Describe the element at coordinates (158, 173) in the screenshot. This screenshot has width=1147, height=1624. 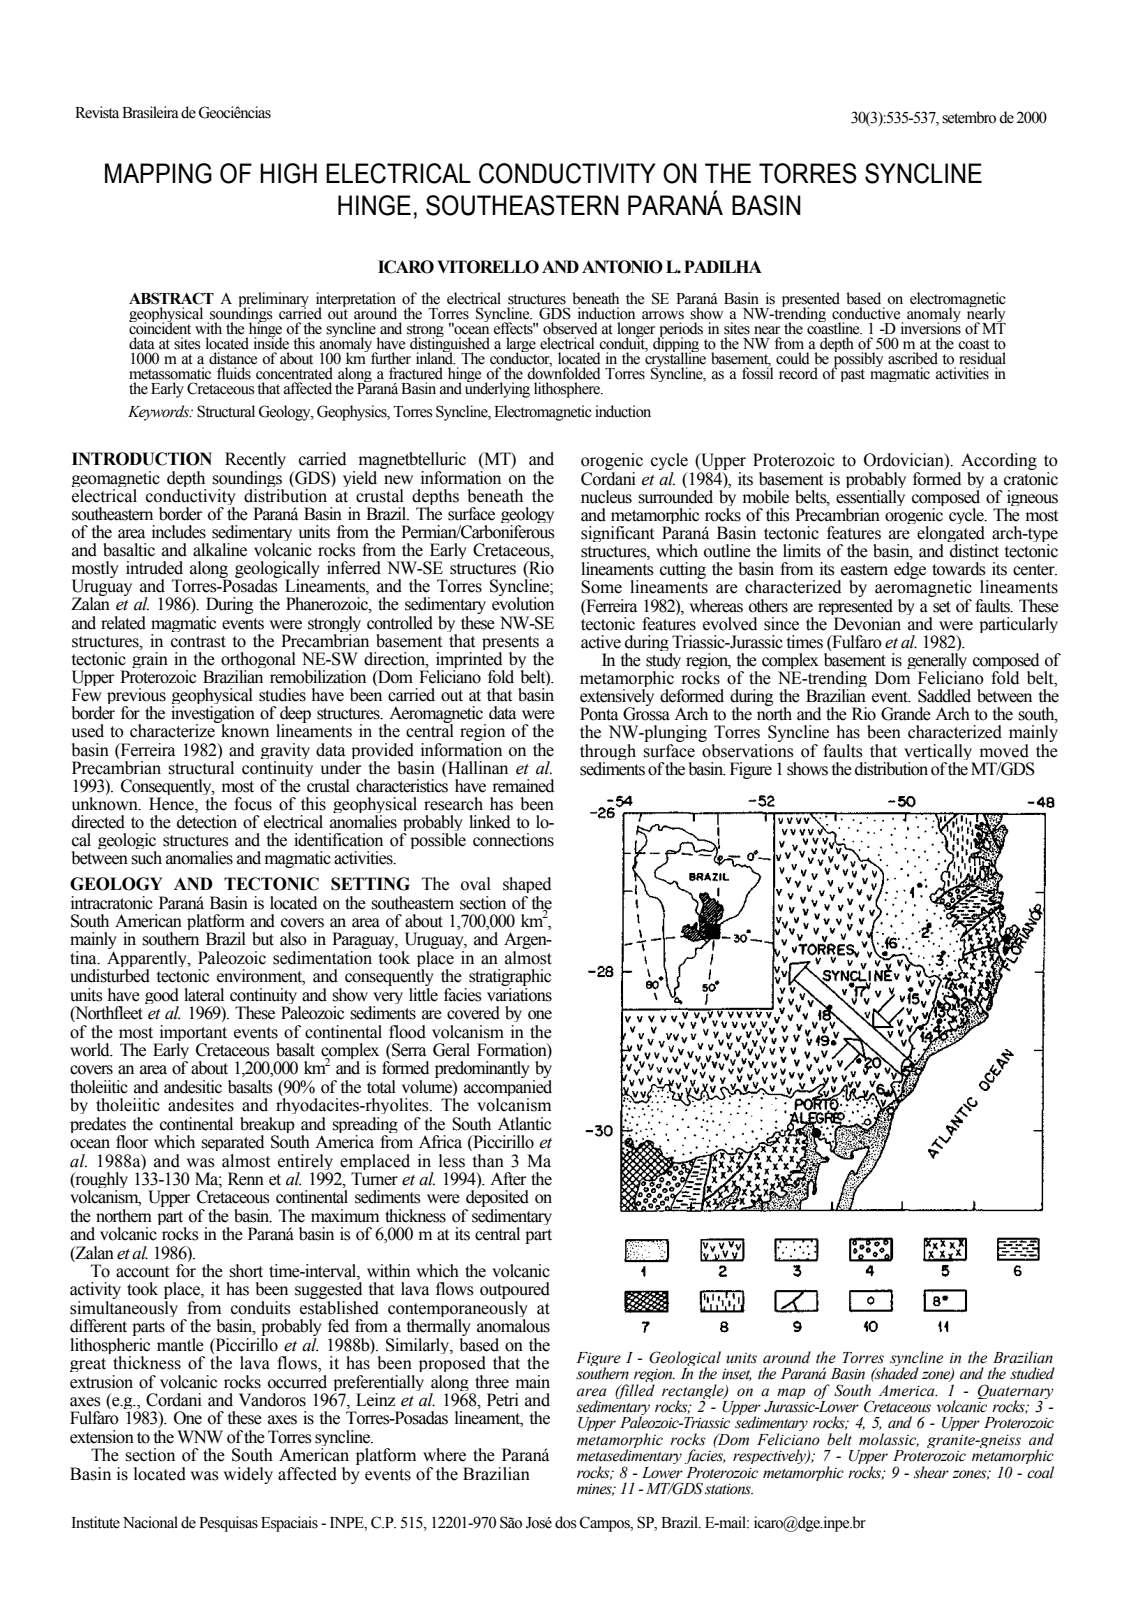
I see `MAPPING` at that location.
